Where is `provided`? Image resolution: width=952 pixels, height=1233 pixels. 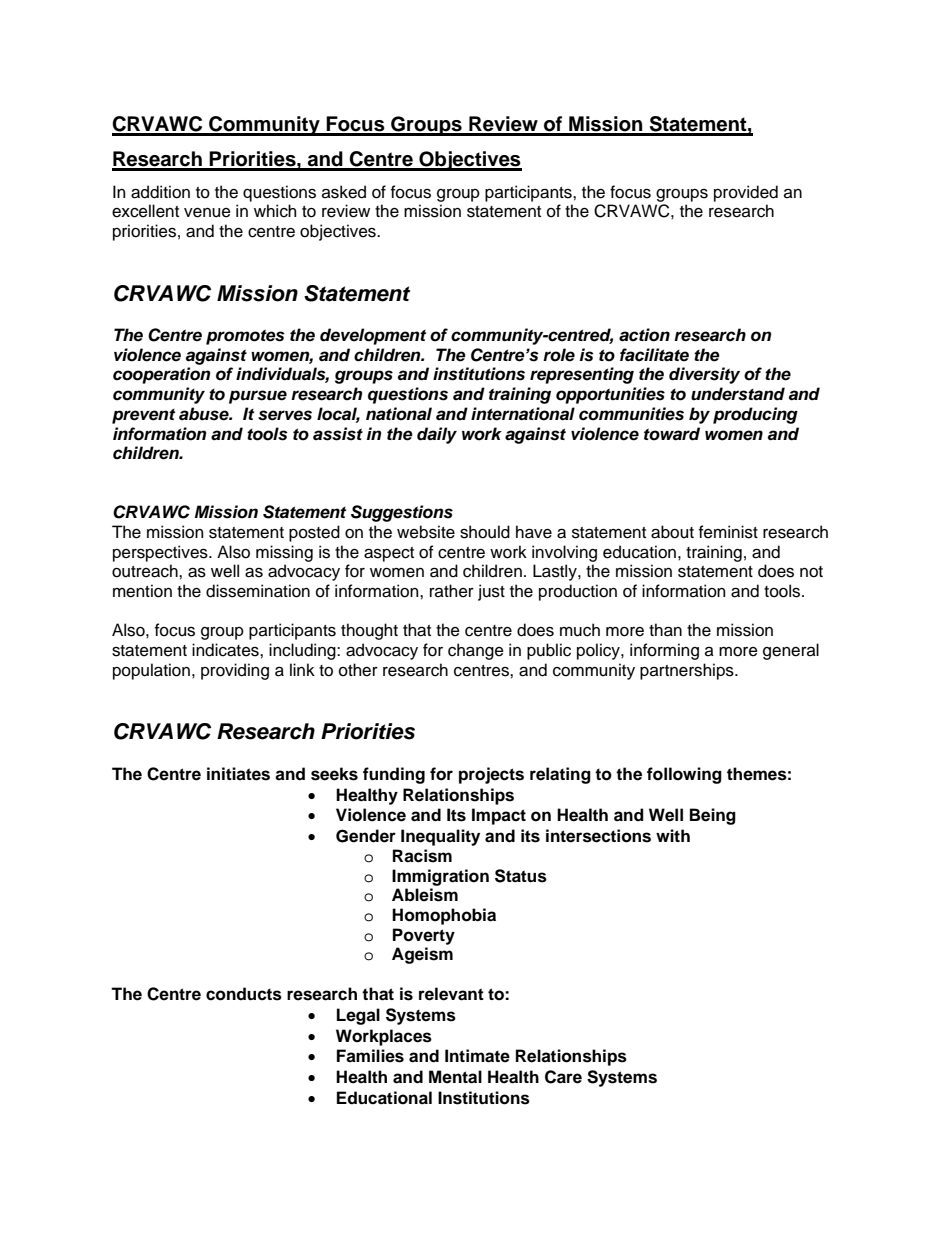 provided is located at coordinates (746, 193).
